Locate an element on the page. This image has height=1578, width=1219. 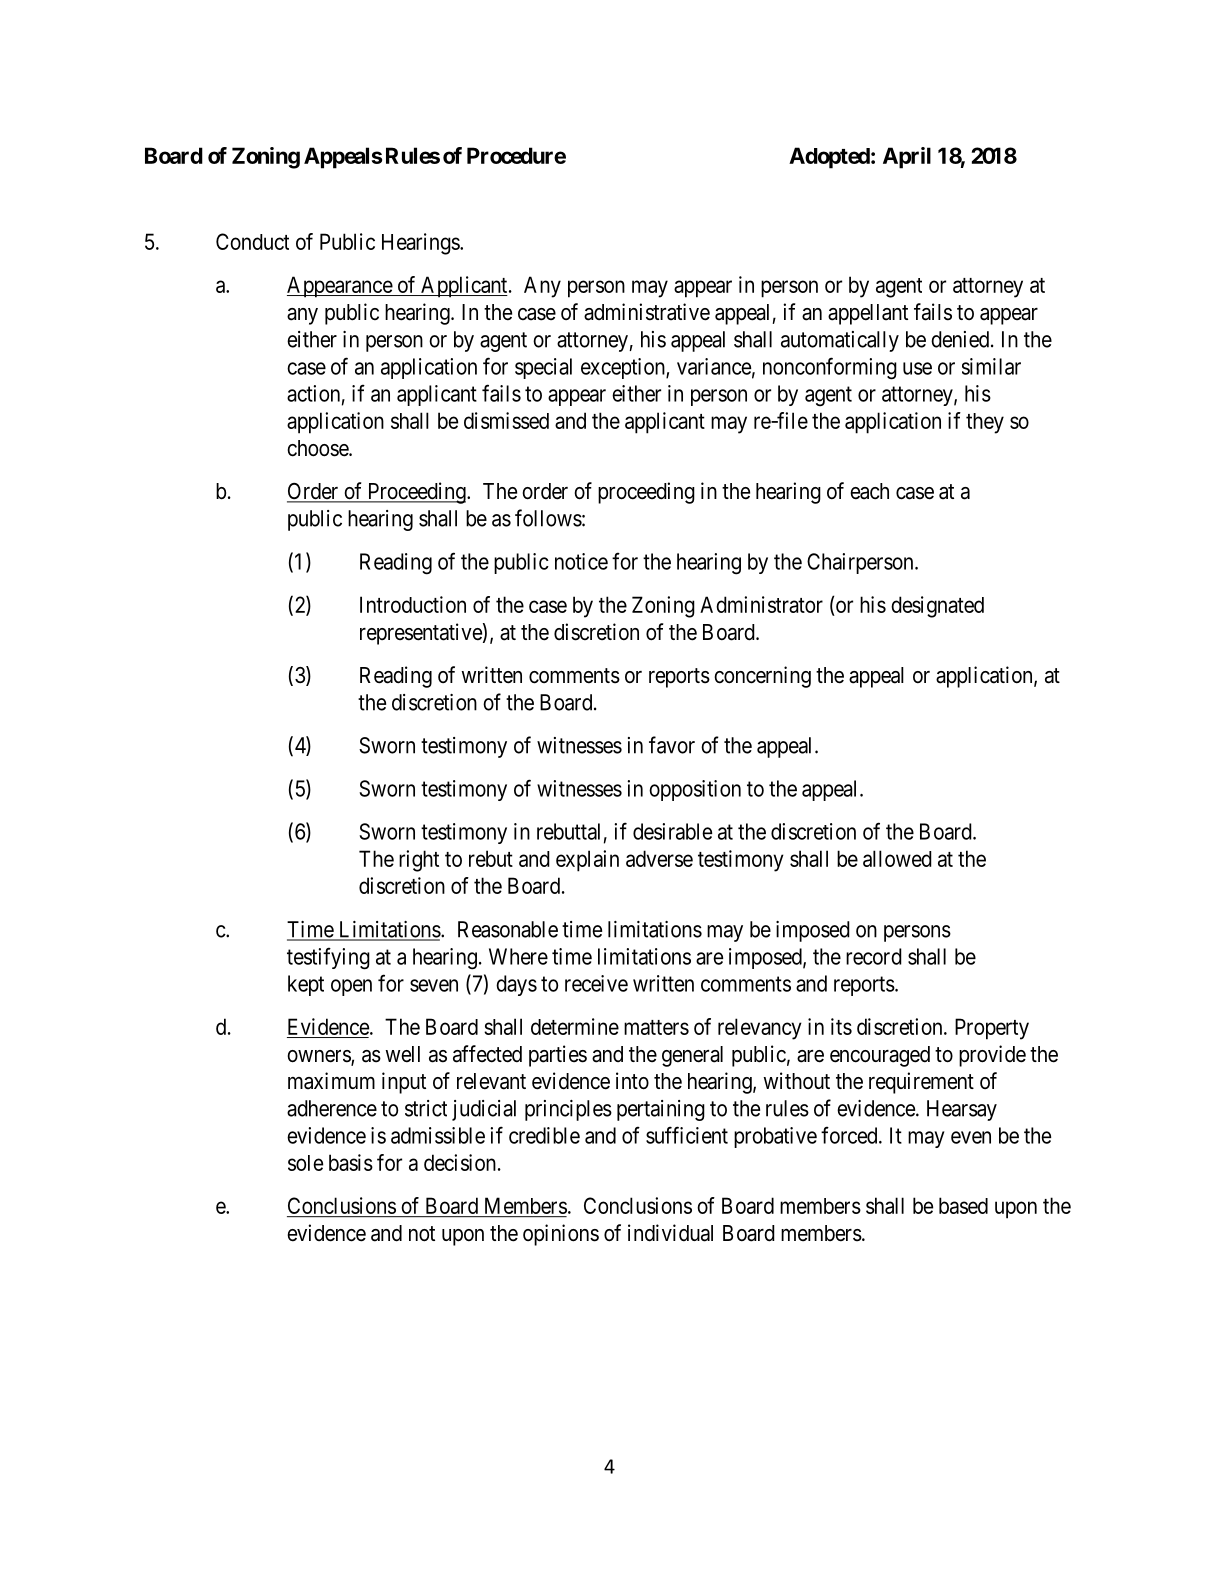
April is located at coordinates (907, 158).
